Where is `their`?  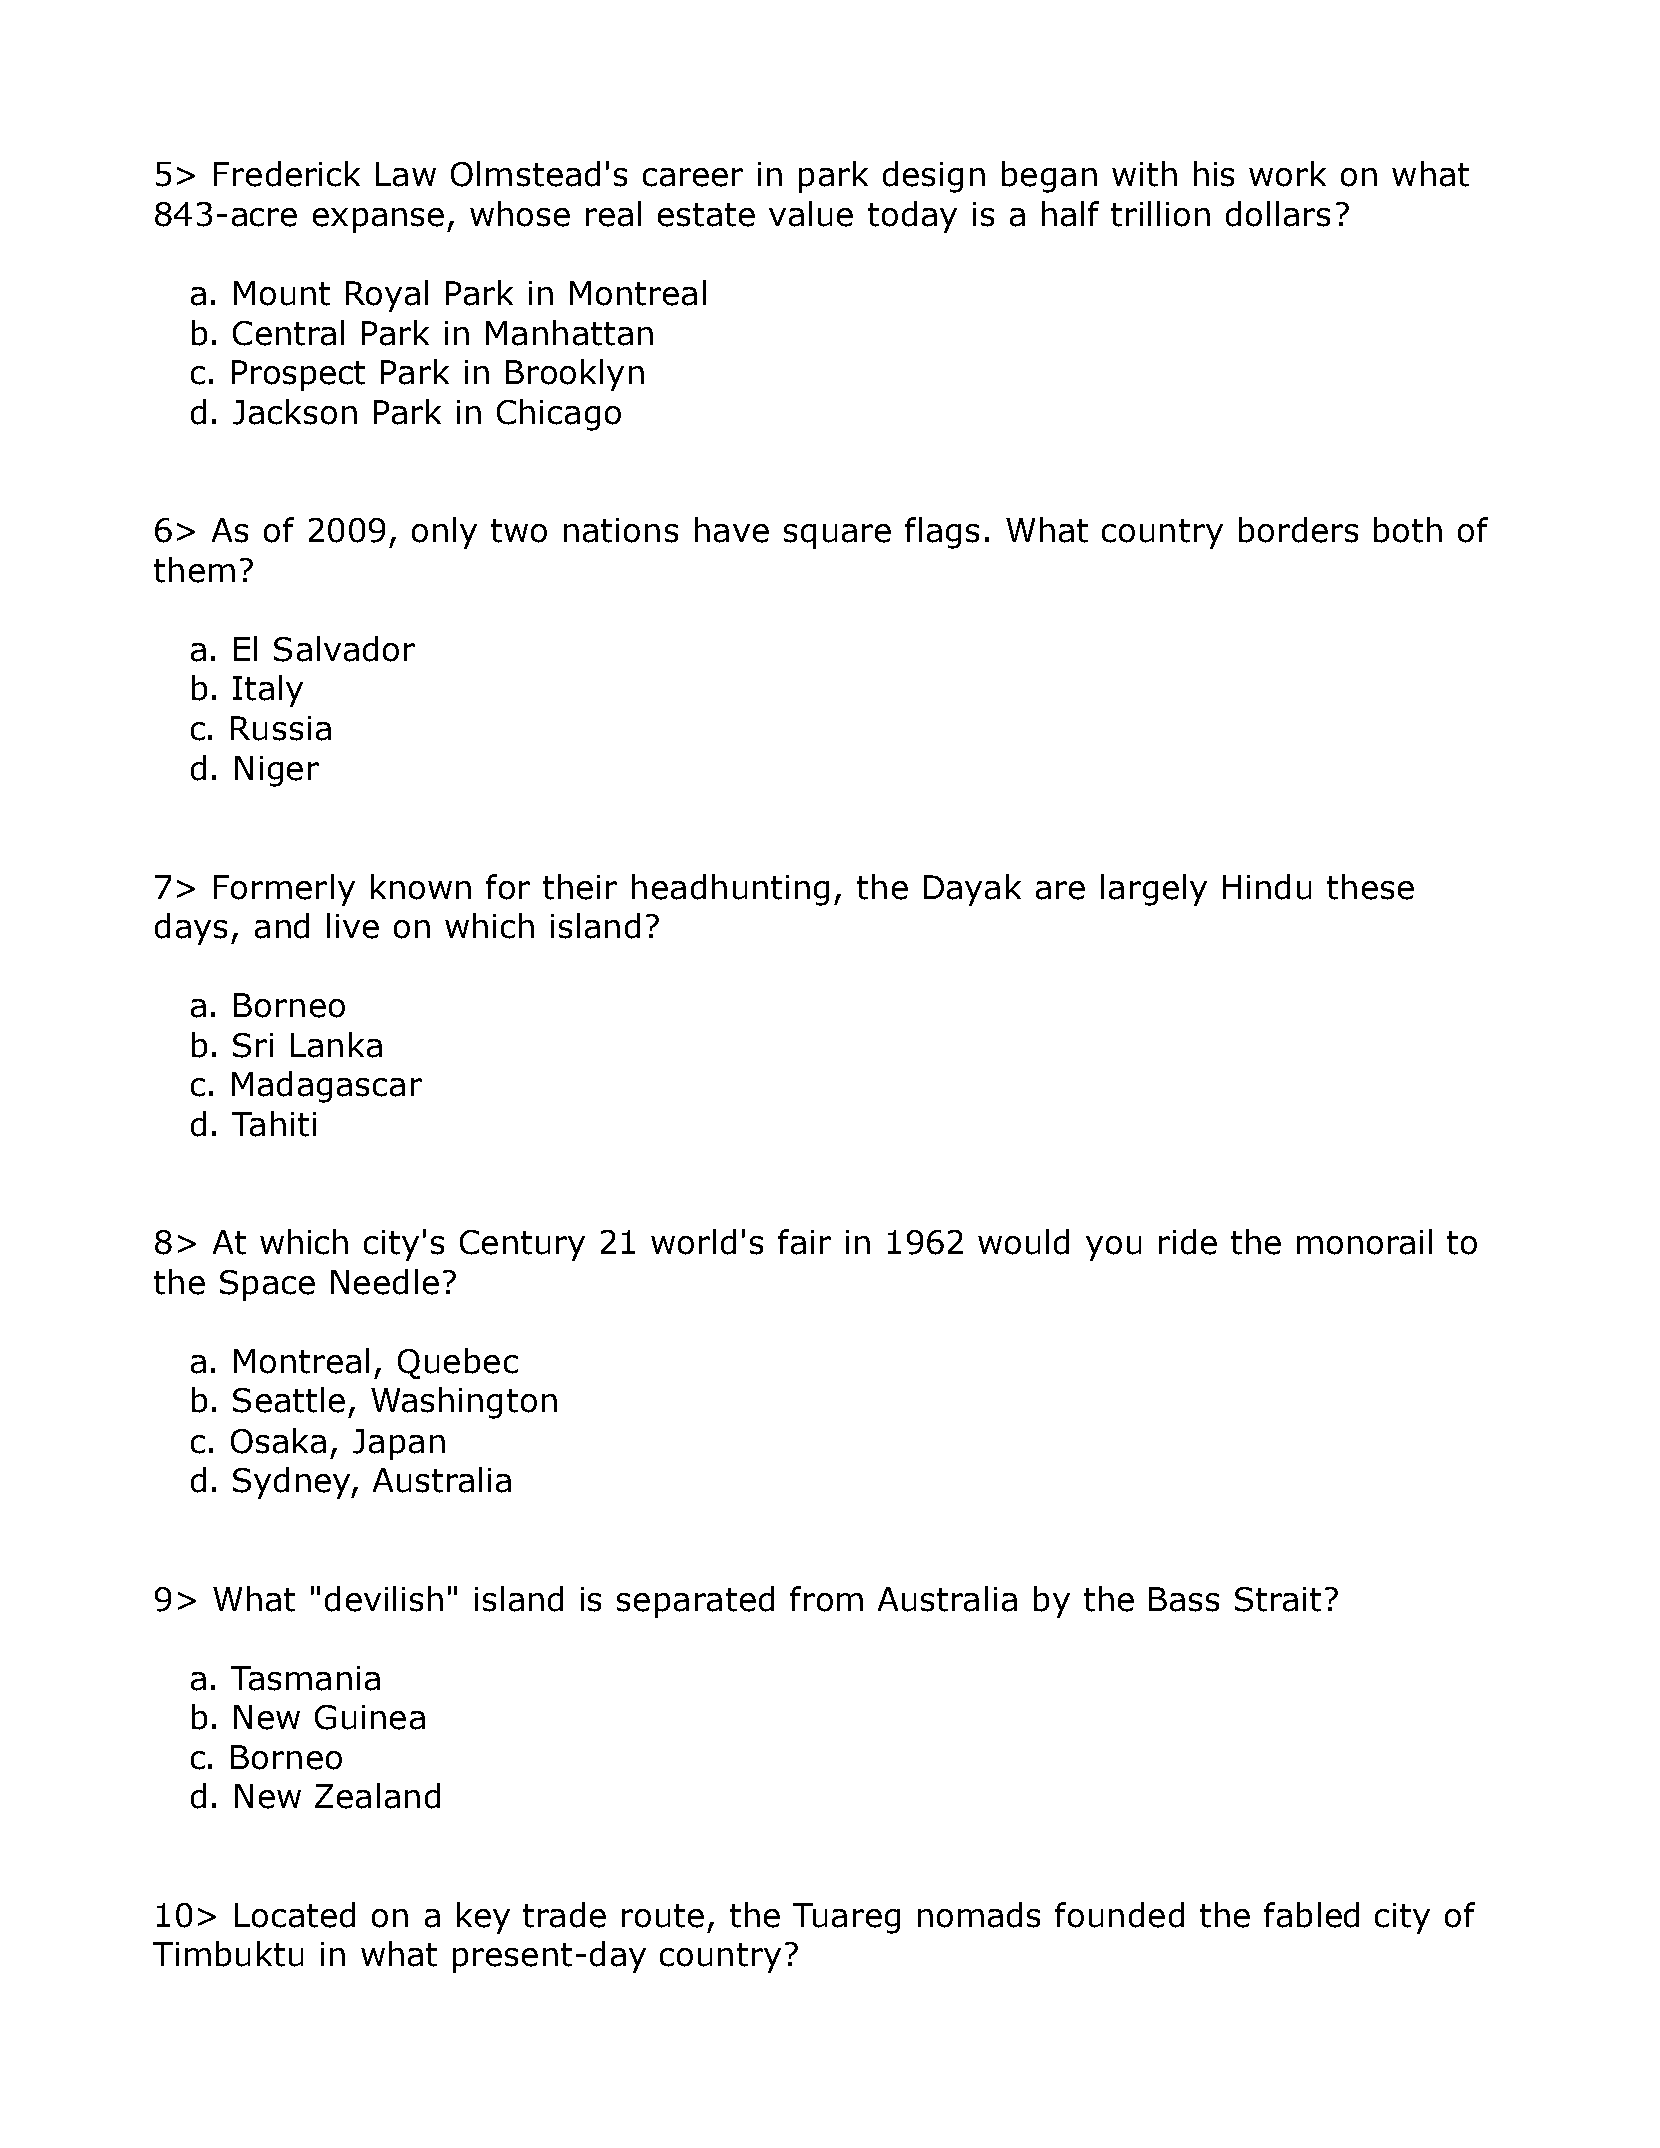 their is located at coordinates (580, 887).
